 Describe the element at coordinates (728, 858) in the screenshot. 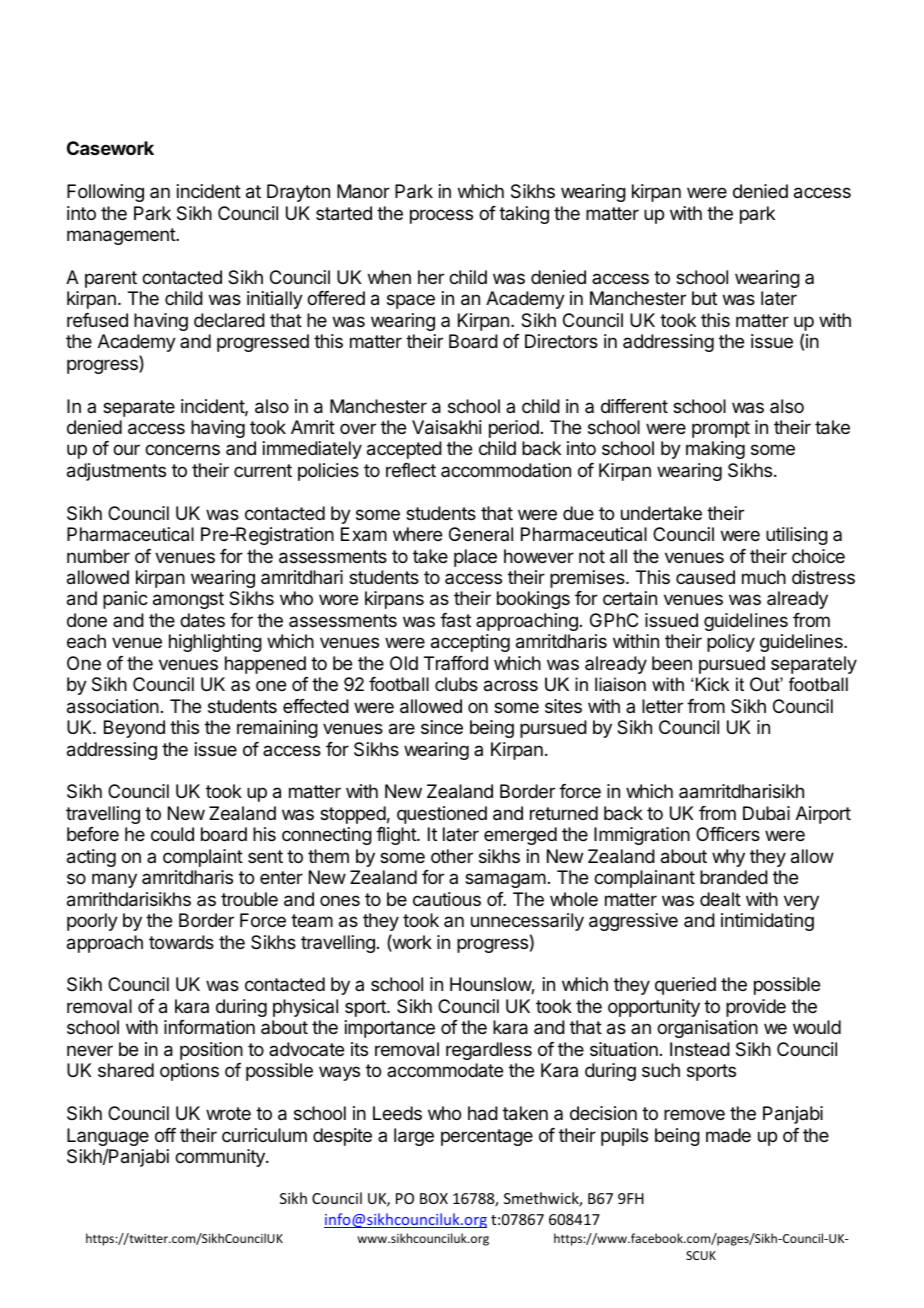

I see `why` at that location.
